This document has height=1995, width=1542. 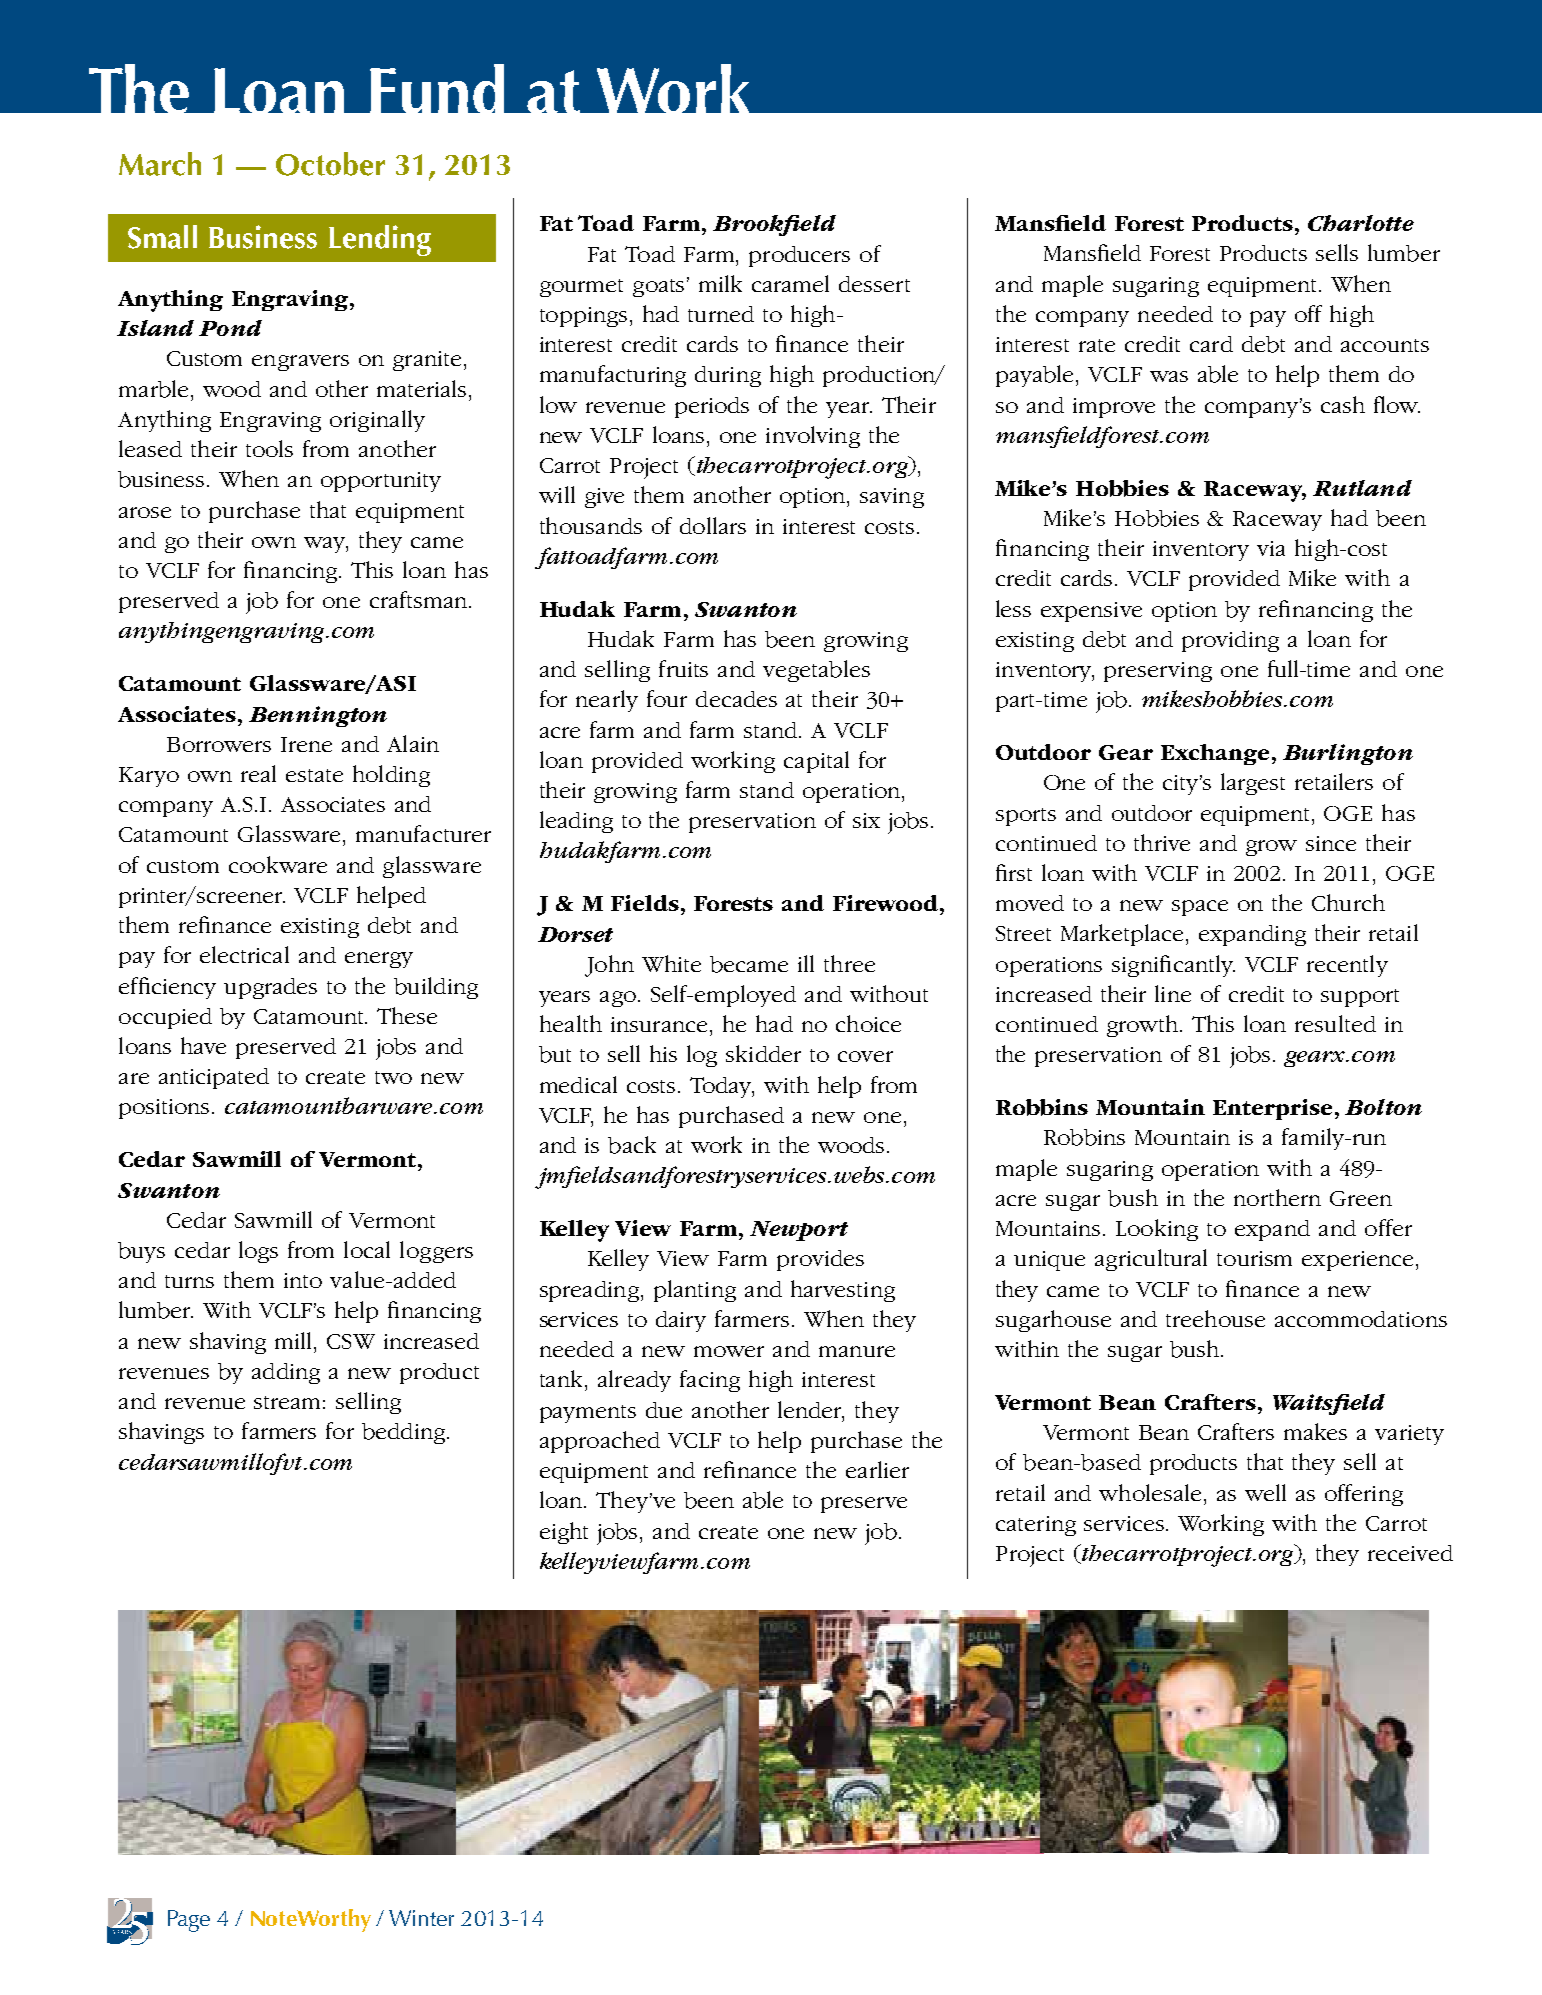 I want to click on October, so click(x=330, y=164).
